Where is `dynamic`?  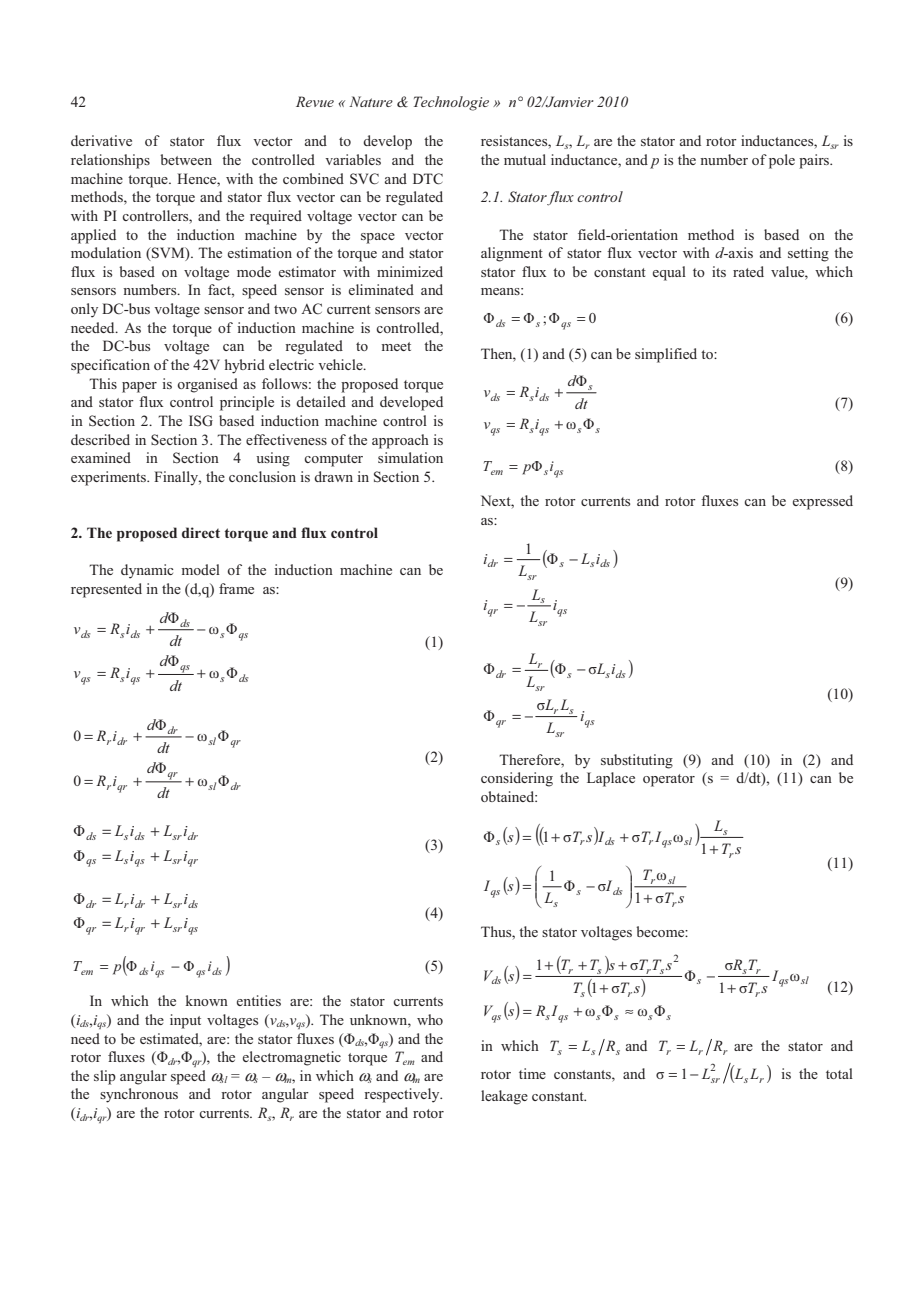 dynamic is located at coordinates (147, 571).
